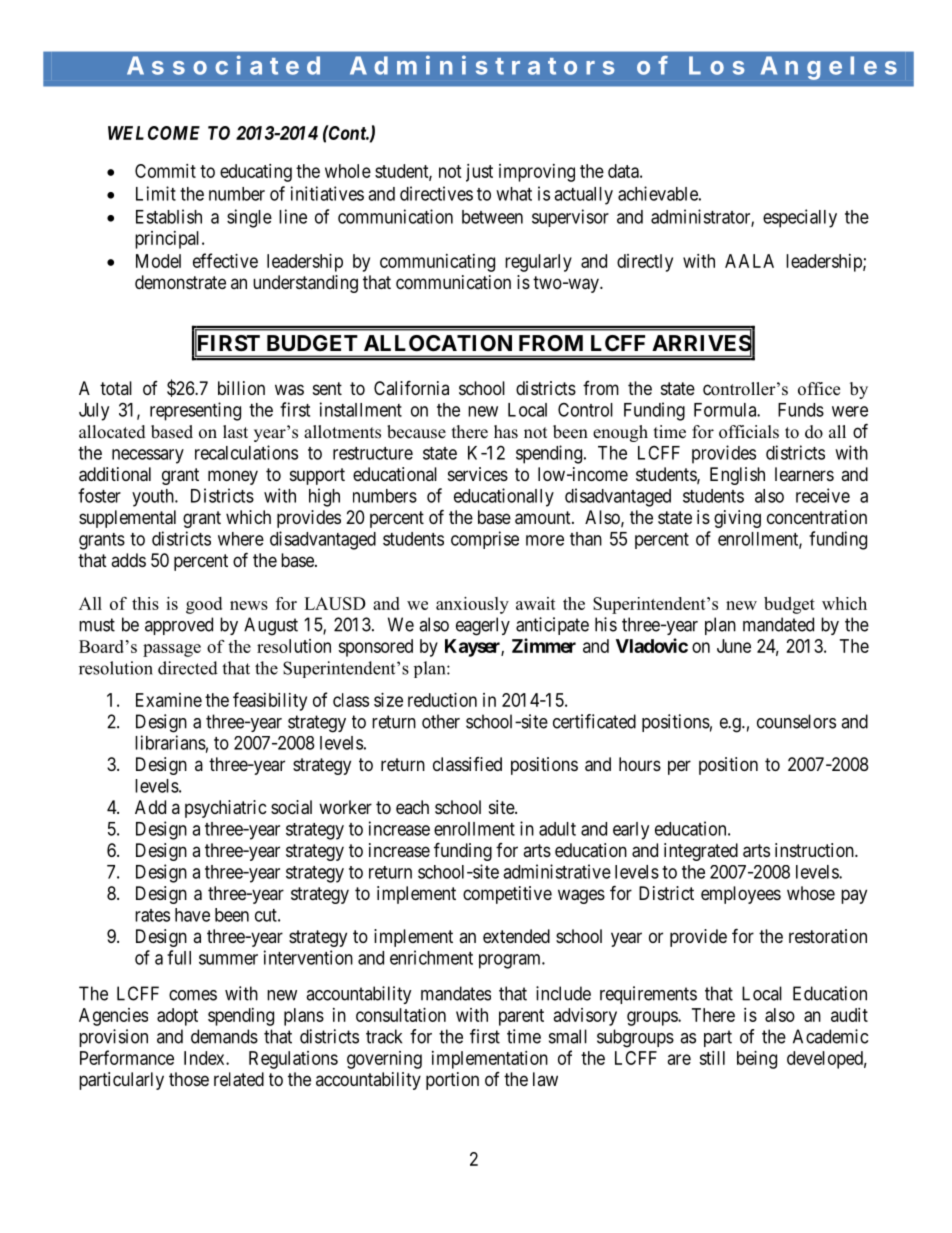  I want to click on Index, so click(205, 1058).
